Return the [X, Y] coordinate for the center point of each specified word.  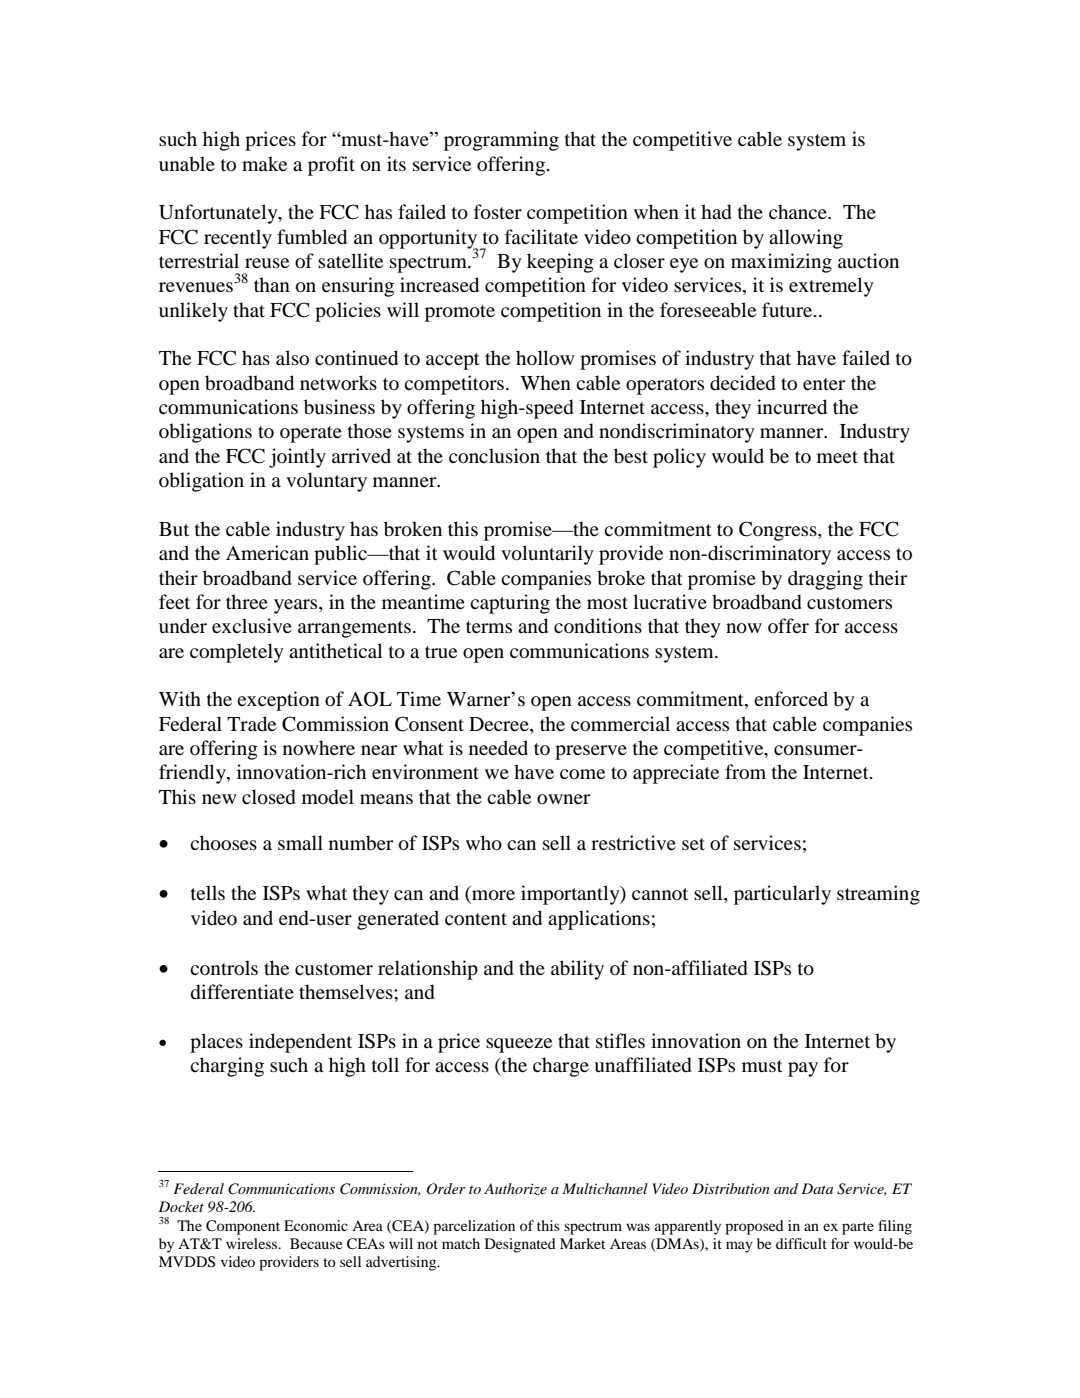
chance [799, 211]
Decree [500, 724]
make [264, 163]
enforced [791, 699]
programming [501, 141]
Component [243, 1227]
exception [278, 701]
